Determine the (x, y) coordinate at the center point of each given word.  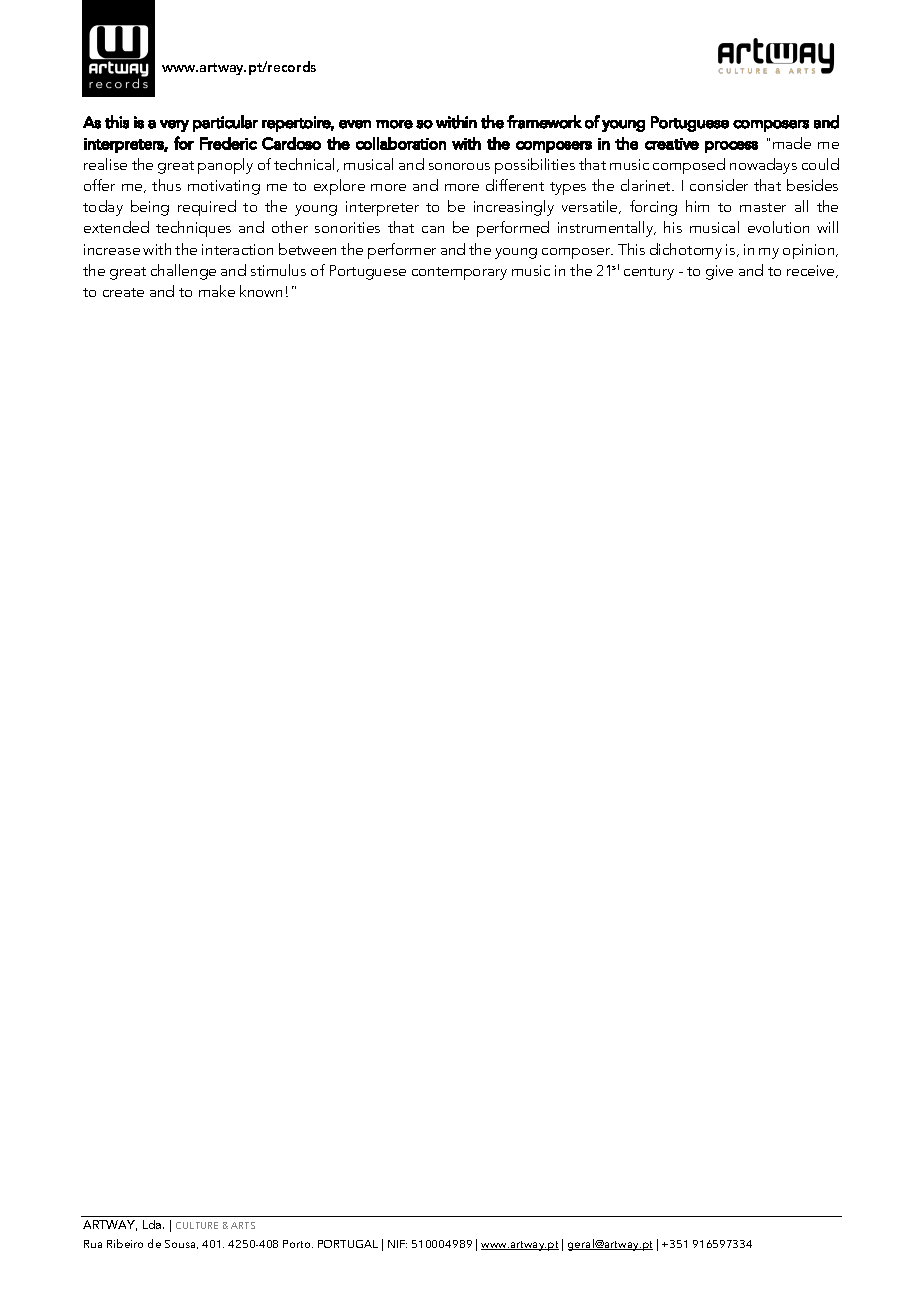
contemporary (459, 273)
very (174, 126)
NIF (397, 1244)
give (719, 272)
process (731, 147)
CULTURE (197, 1225)
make (217, 291)
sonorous (459, 166)
